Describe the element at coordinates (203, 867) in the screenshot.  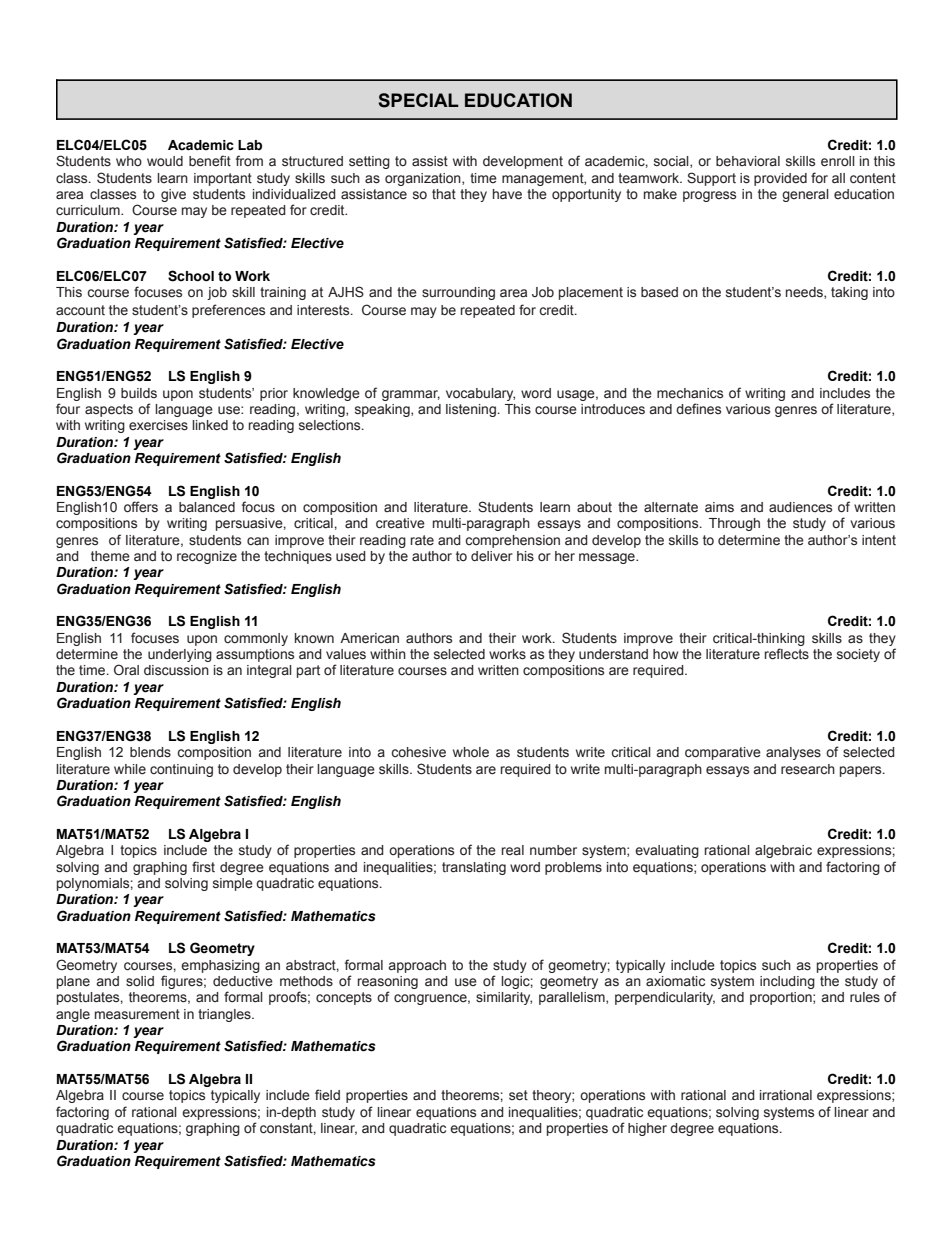
I see `first` at that location.
